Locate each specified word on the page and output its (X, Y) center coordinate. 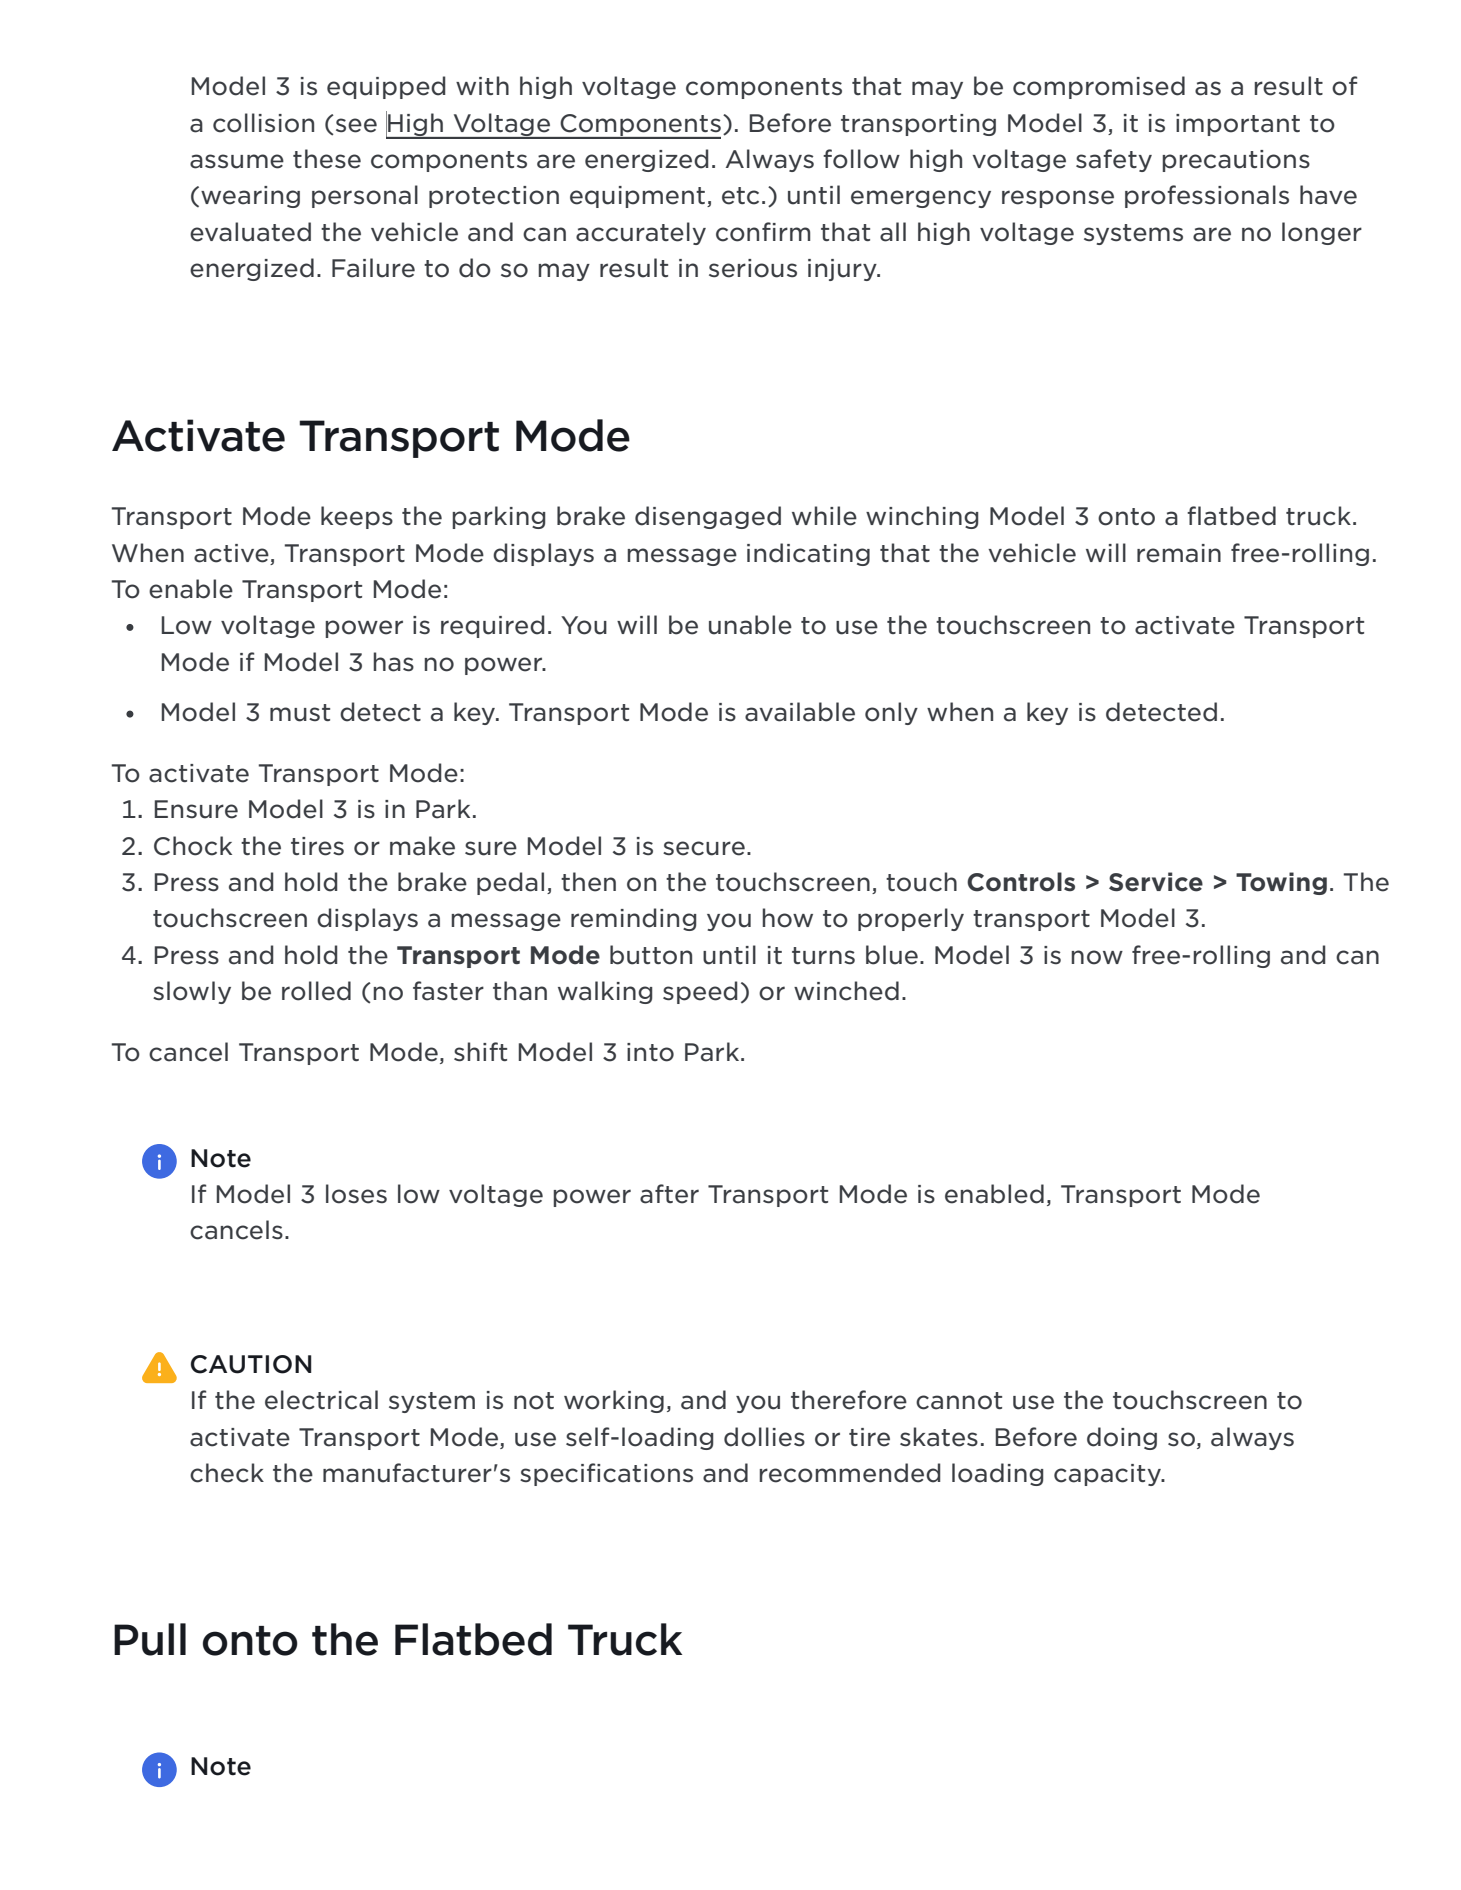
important (1238, 125)
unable (750, 625)
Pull (150, 1639)
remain (1179, 553)
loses (356, 1194)
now (1097, 957)
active (231, 553)
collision (263, 123)
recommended (850, 1473)
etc (740, 196)
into (650, 1052)
